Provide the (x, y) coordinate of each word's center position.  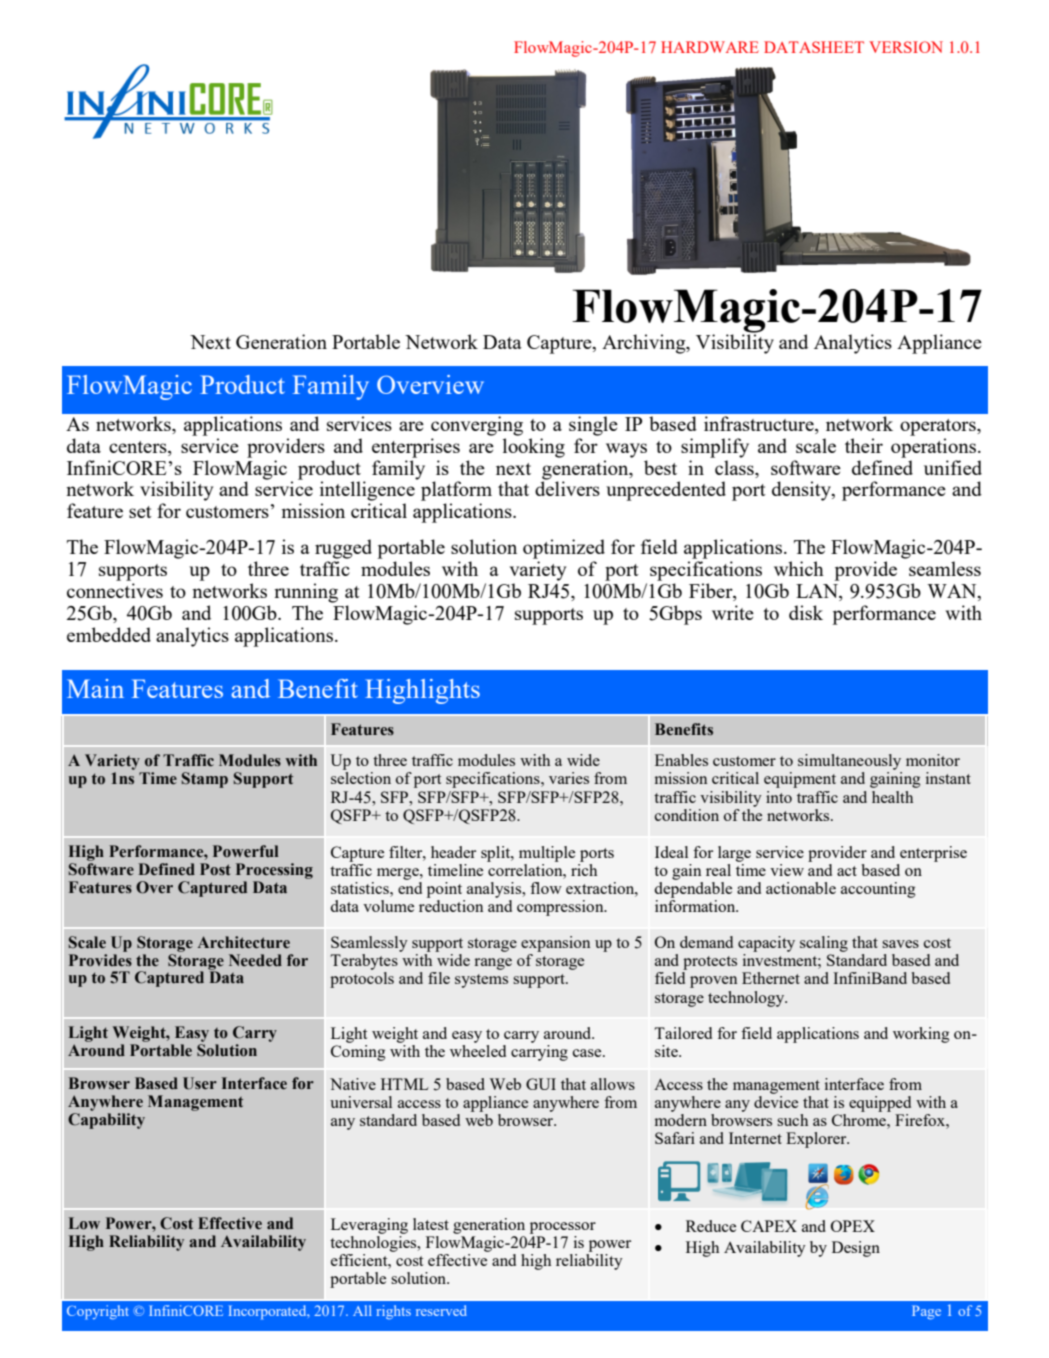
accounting (878, 890)
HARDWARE (710, 47)
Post (215, 869)
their (864, 445)
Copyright (98, 1312)
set (140, 512)
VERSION (906, 47)
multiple (547, 854)
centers (139, 447)
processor (563, 1228)
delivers (567, 487)
